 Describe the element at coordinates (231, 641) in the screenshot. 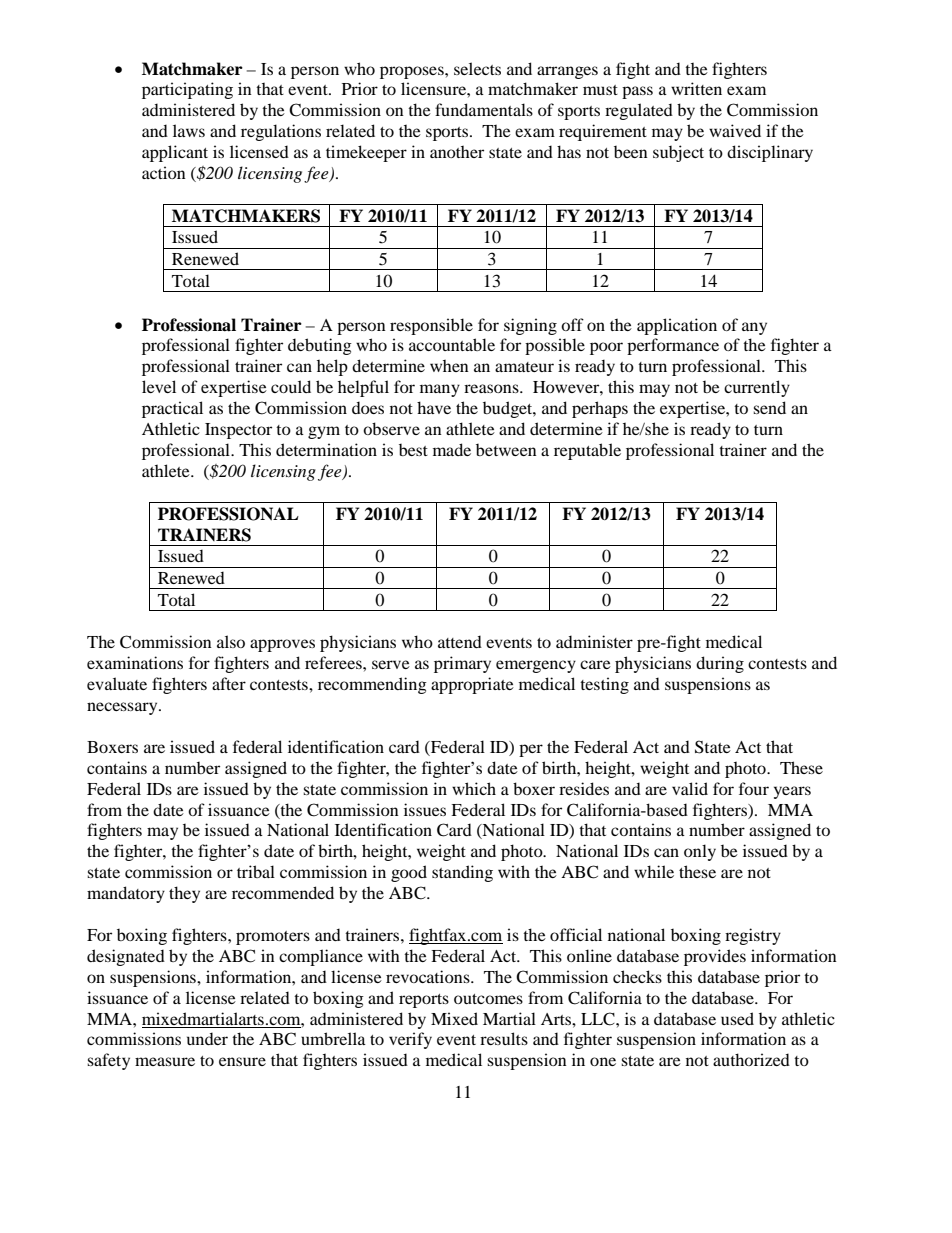

I see `also` at that location.
